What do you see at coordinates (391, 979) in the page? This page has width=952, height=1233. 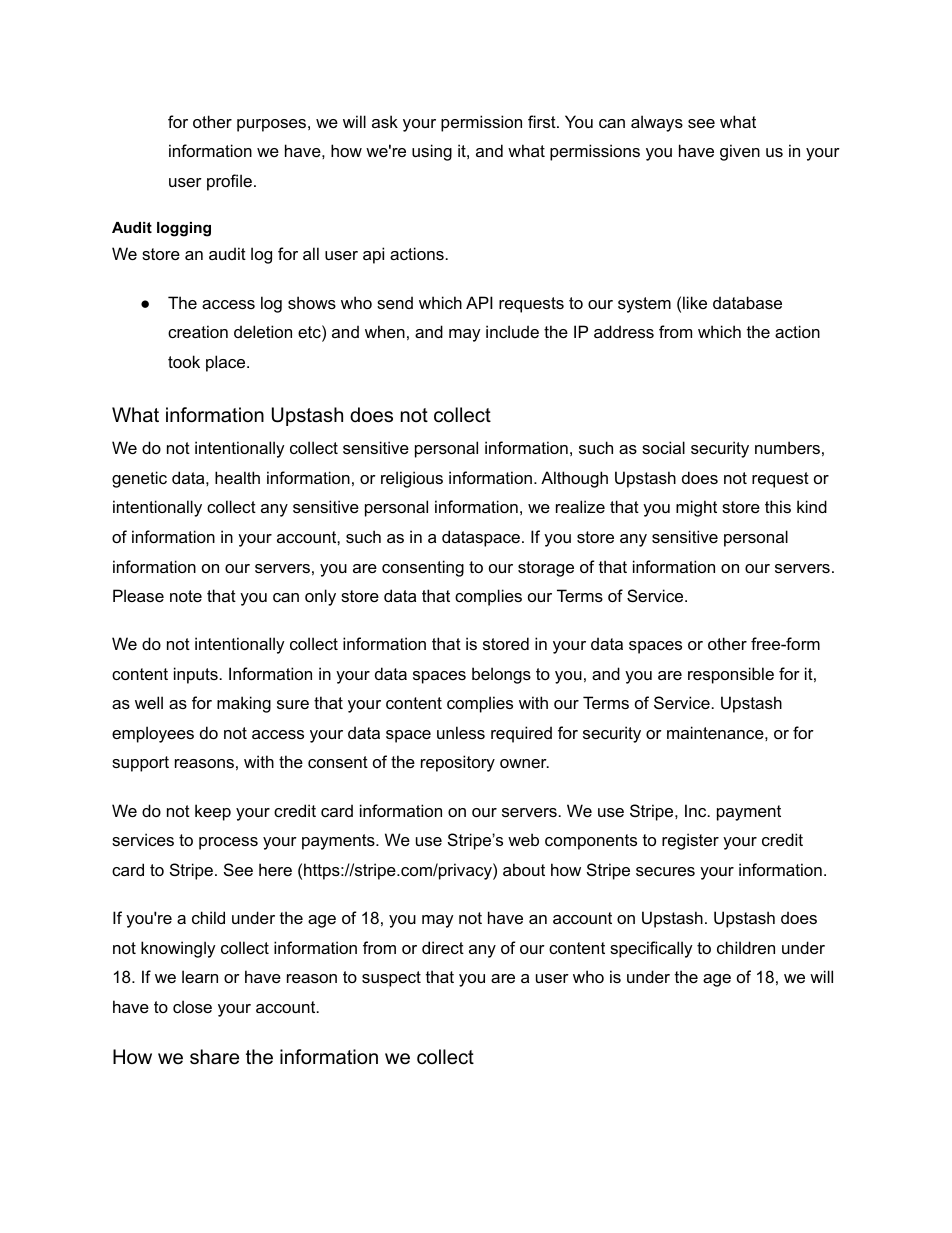 I see `suspect` at bounding box center [391, 979].
